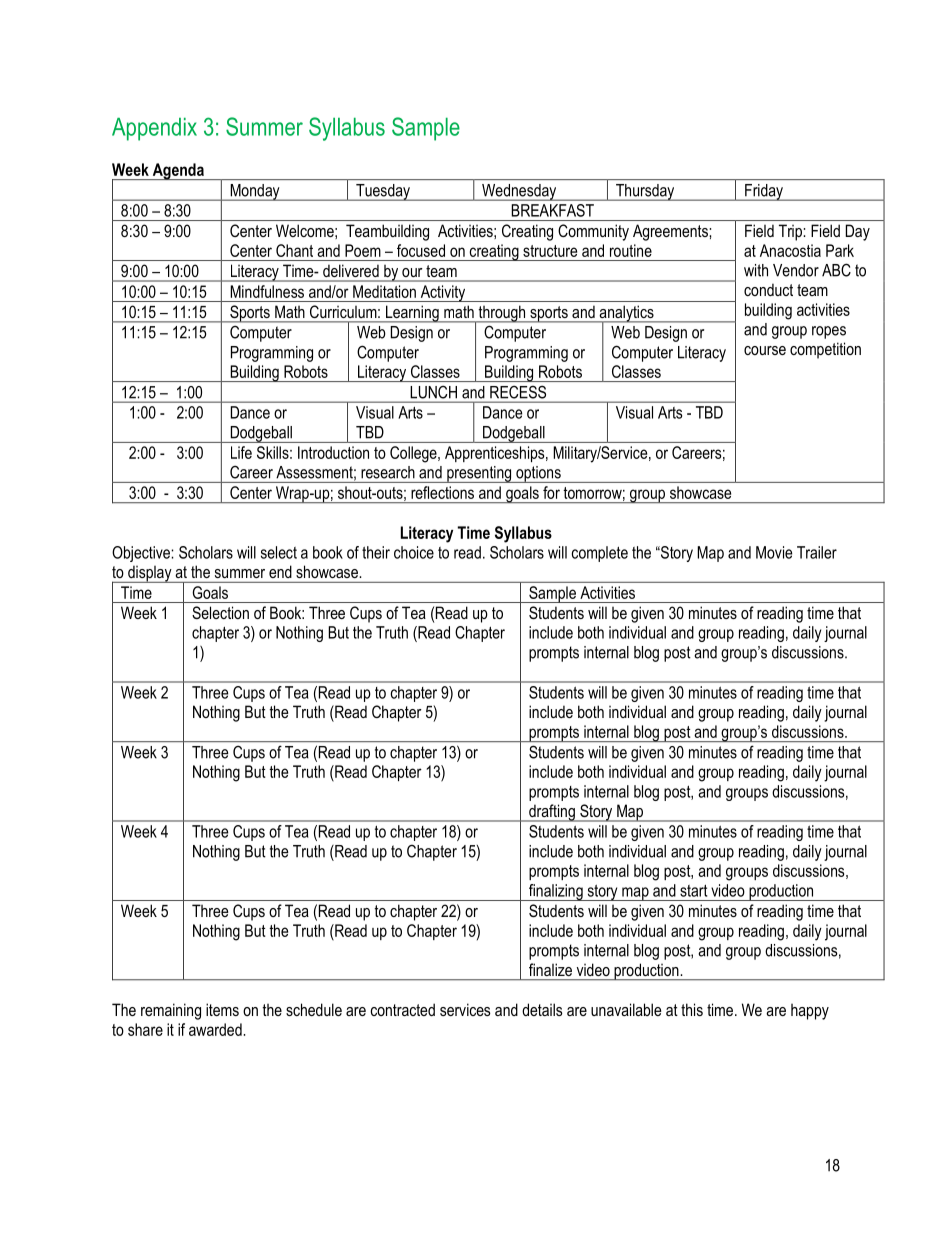 This screenshot has height=1233, width=952. Describe the element at coordinates (765, 350) in the screenshot. I see `course` at that location.
